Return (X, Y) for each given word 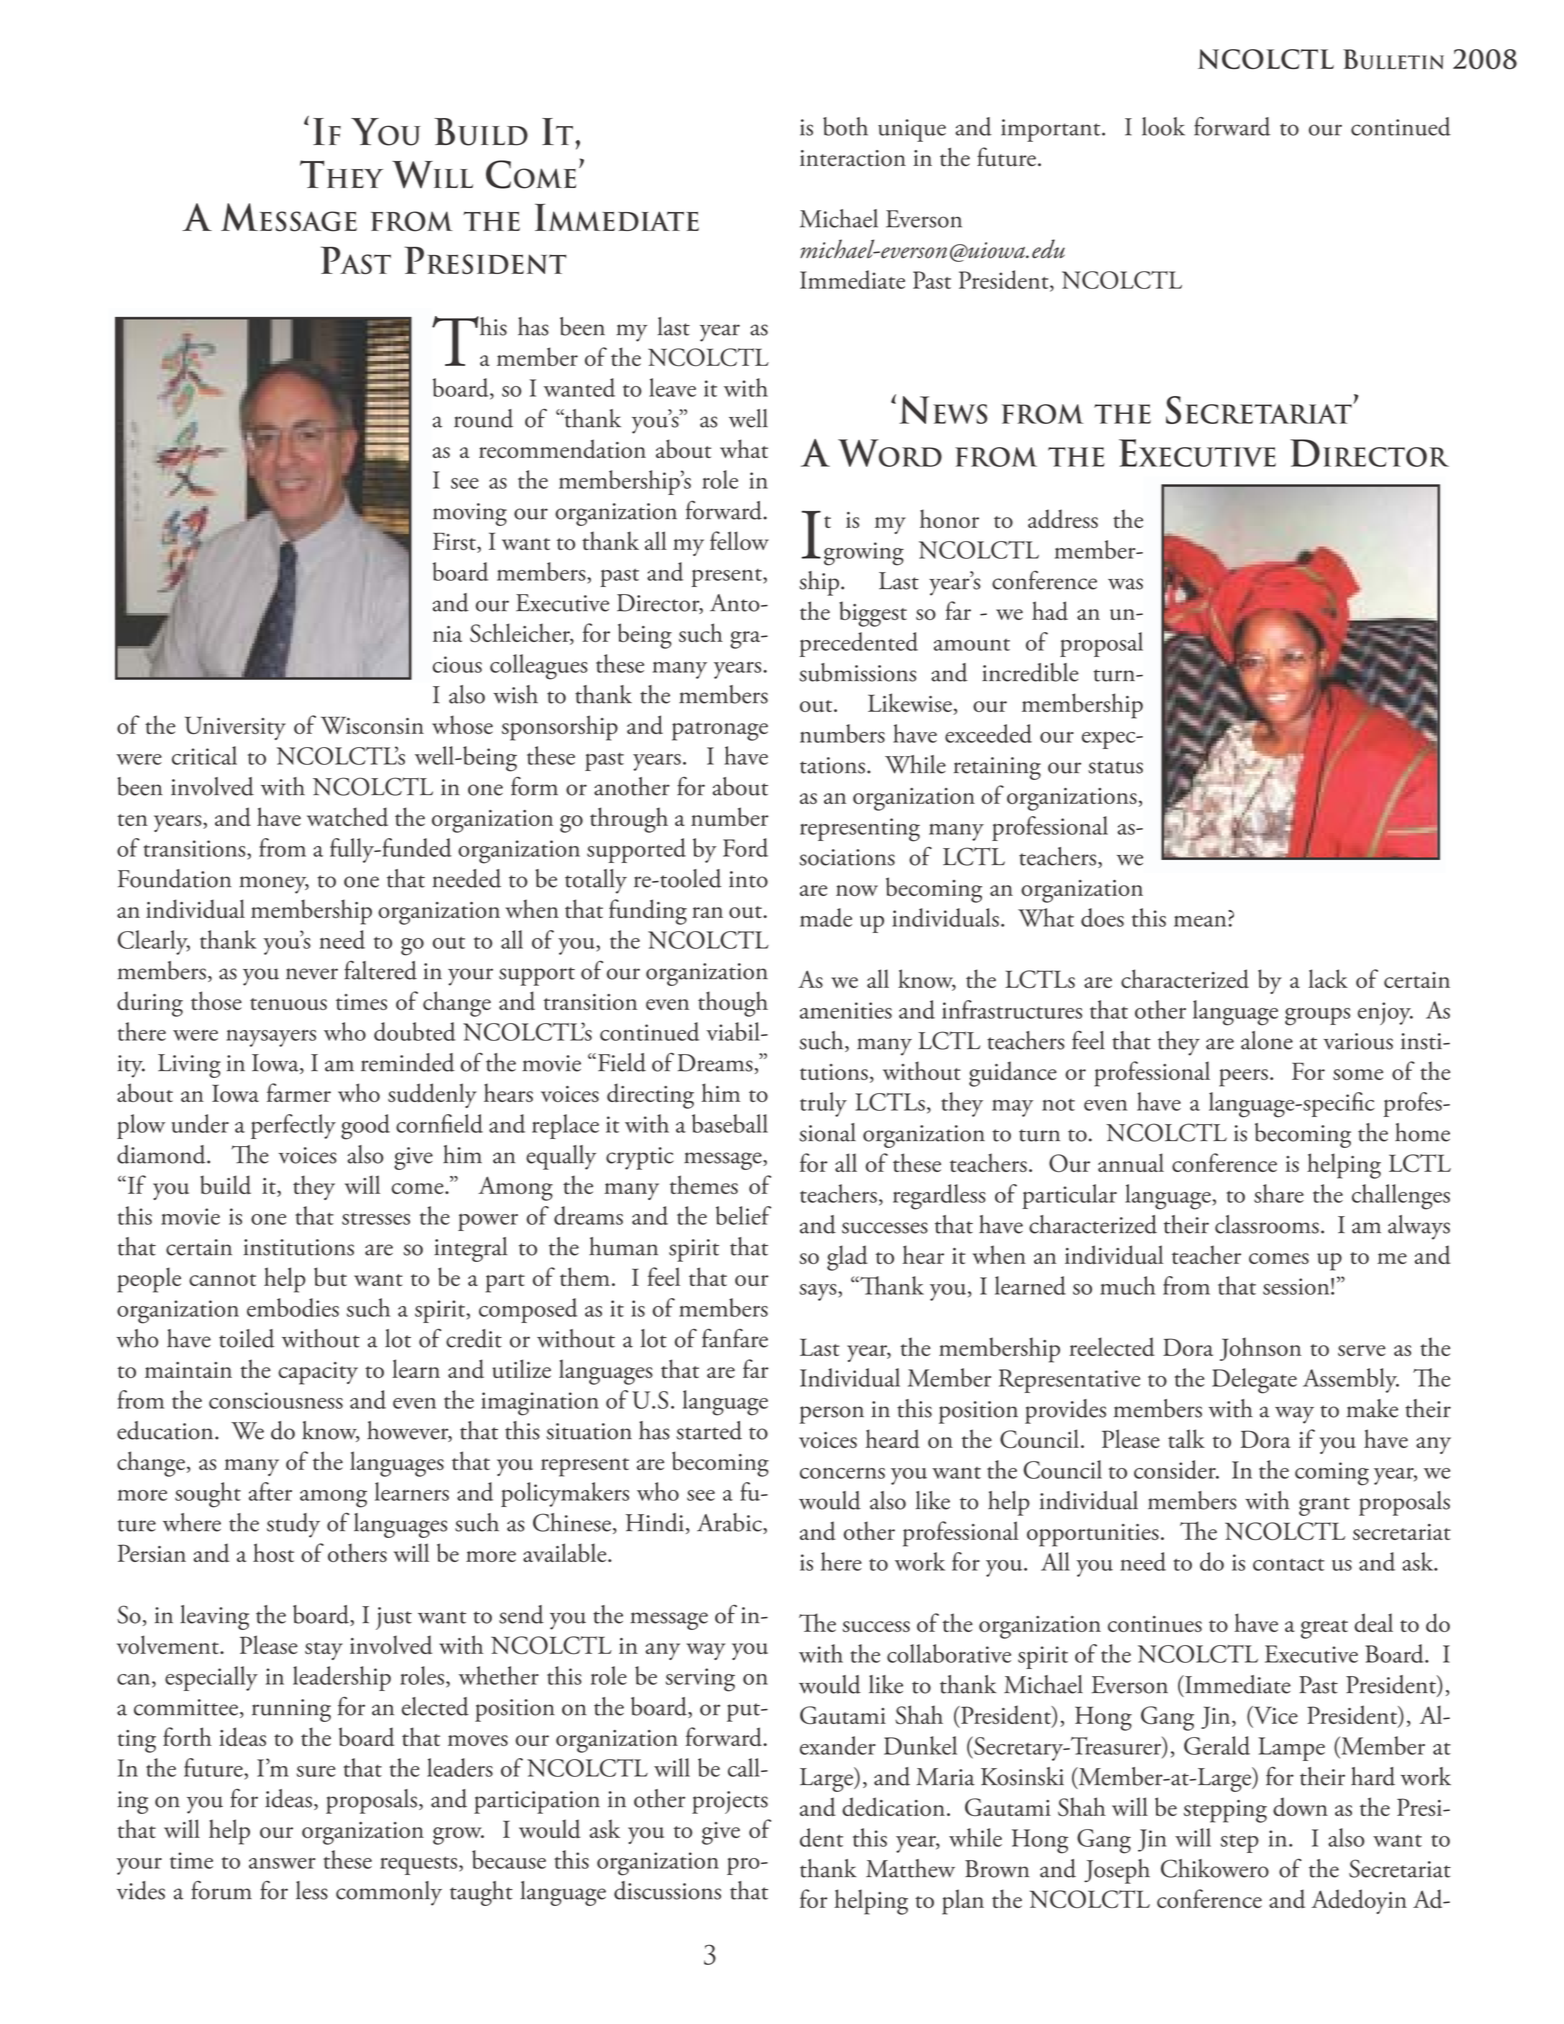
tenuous (288, 1004)
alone (1267, 1040)
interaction (853, 158)
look (1163, 126)
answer (282, 1863)
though (733, 1004)
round (483, 418)
